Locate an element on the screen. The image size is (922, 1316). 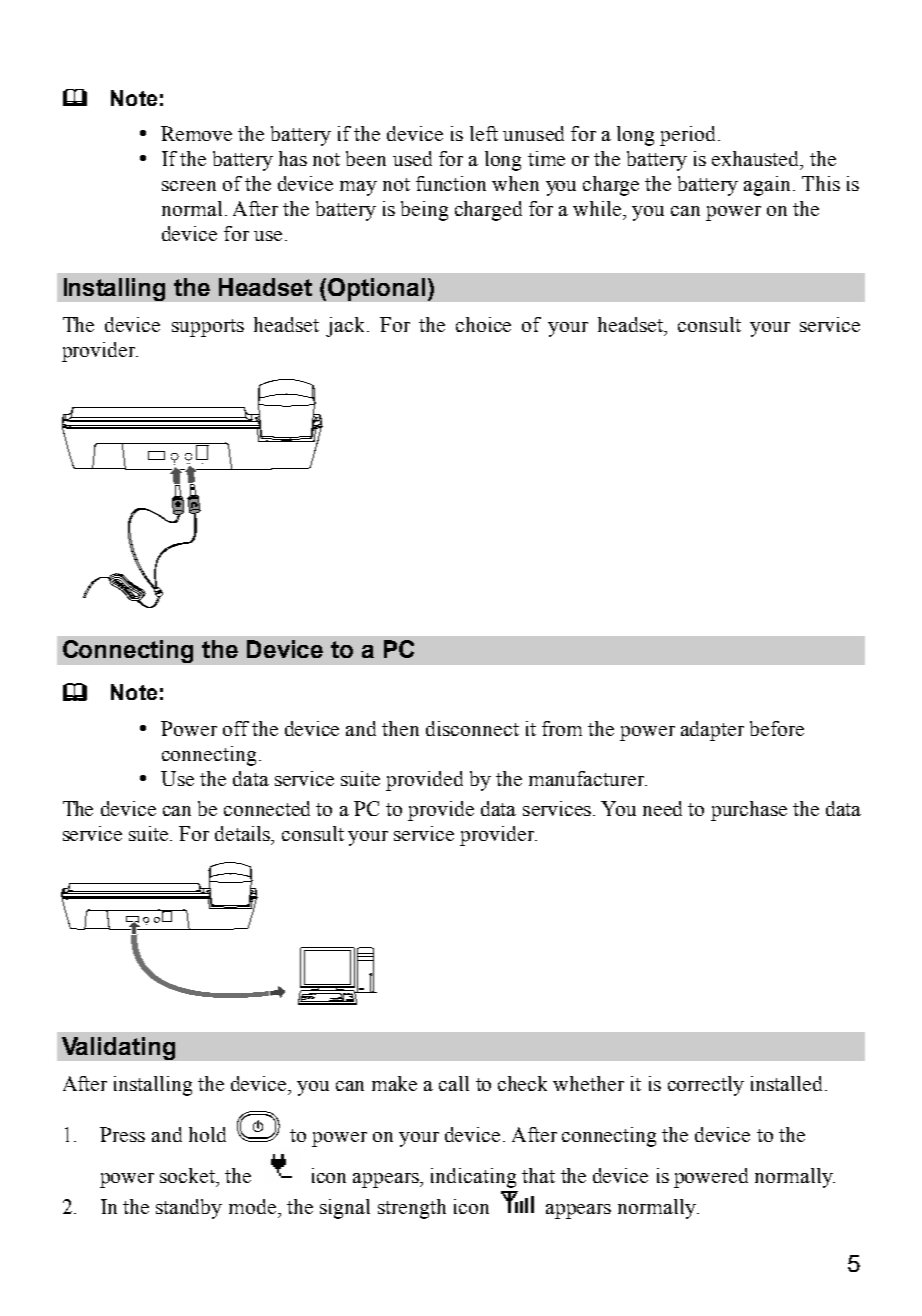
choice is located at coordinates (483, 324).
